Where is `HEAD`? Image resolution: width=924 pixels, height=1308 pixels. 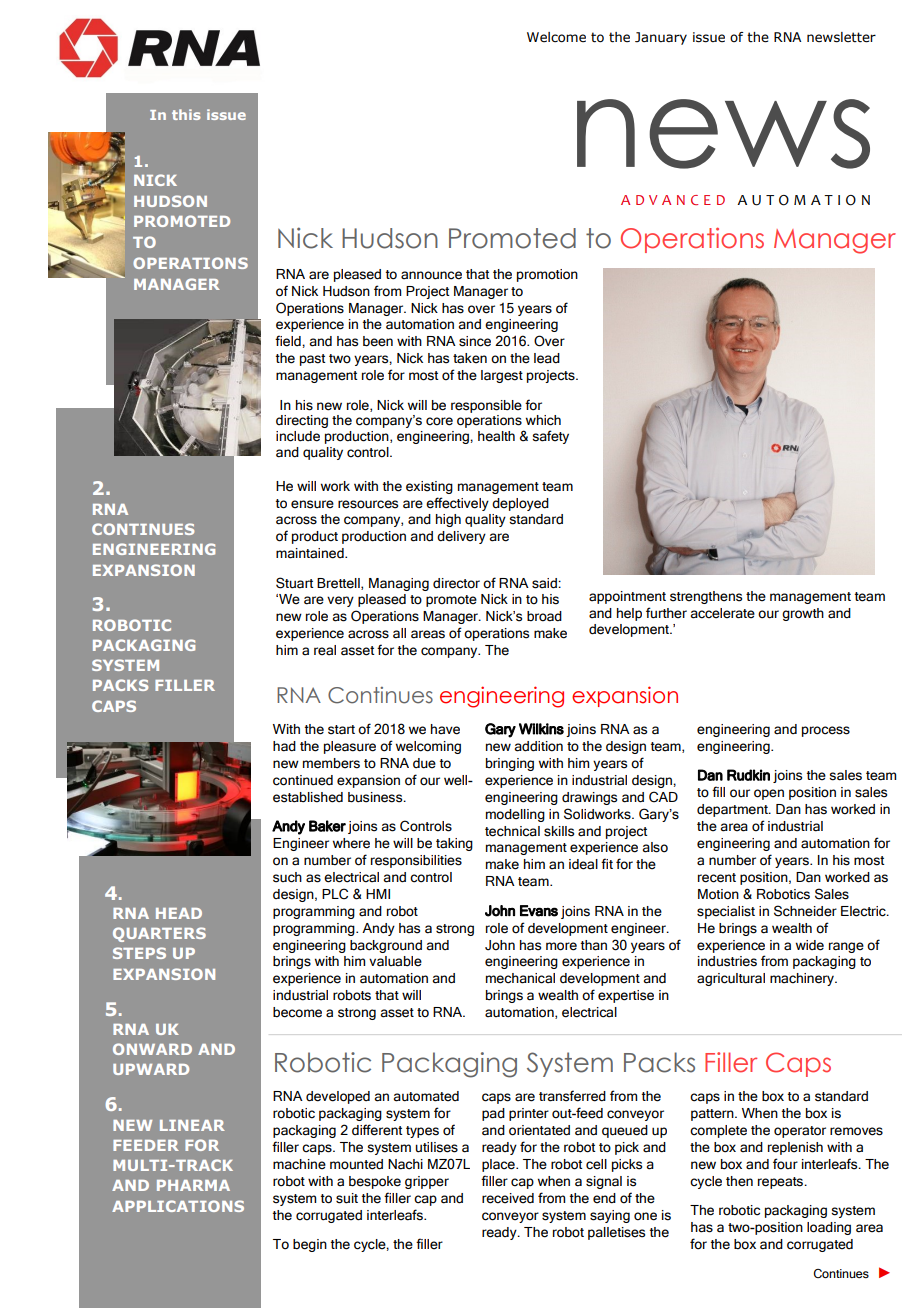
HEAD is located at coordinates (179, 913).
